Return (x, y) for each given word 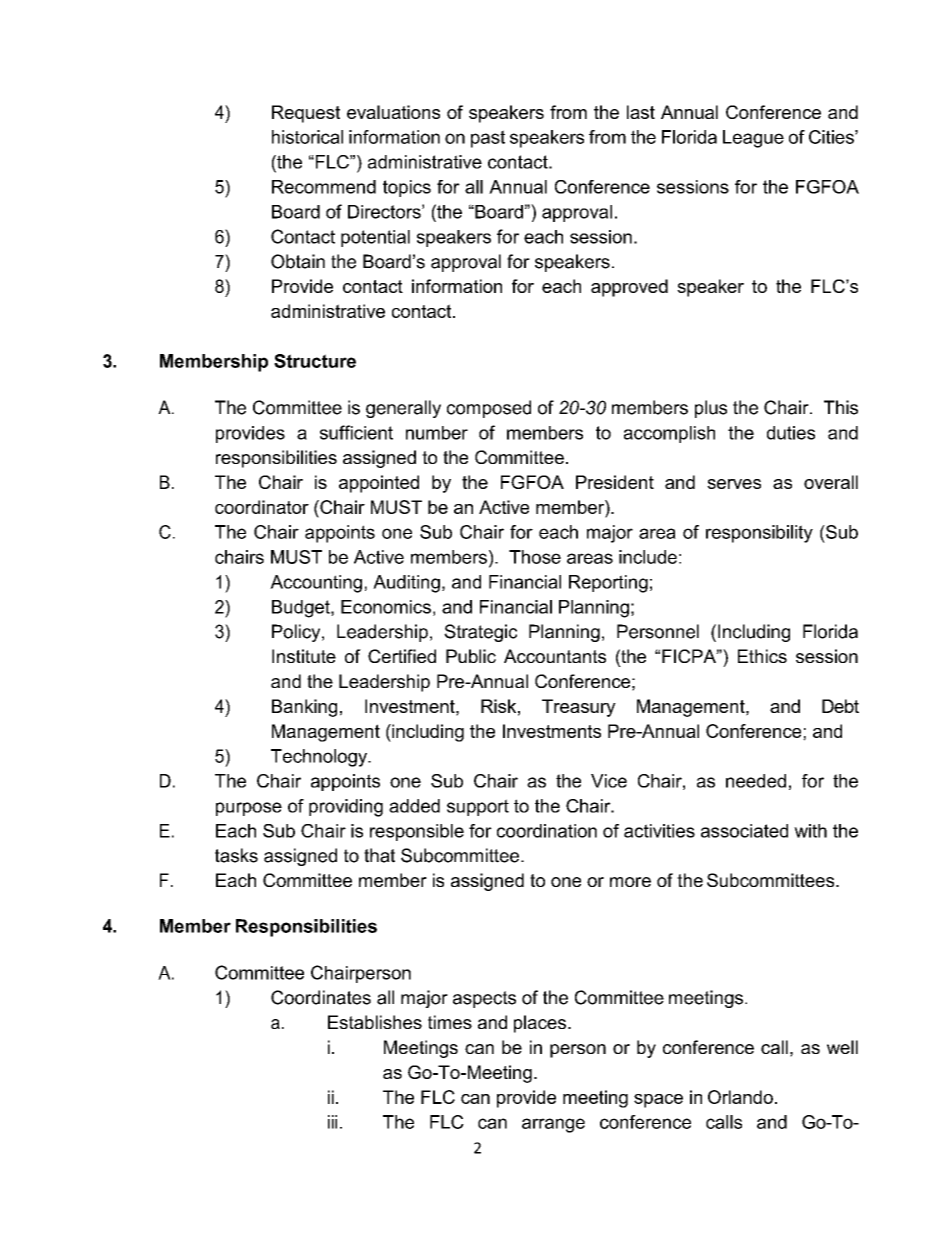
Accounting (316, 584)
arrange (553, 1125)
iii (332, 1122)
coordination (547, 831)
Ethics (762, 656)
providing (346, 808)
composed (489, 409)
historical (307, 137)
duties (791, 433)
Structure (315, 361)
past (488, 139)
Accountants (555, 656)
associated (744, 831)
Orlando (740, 1097)
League (753, 139)
